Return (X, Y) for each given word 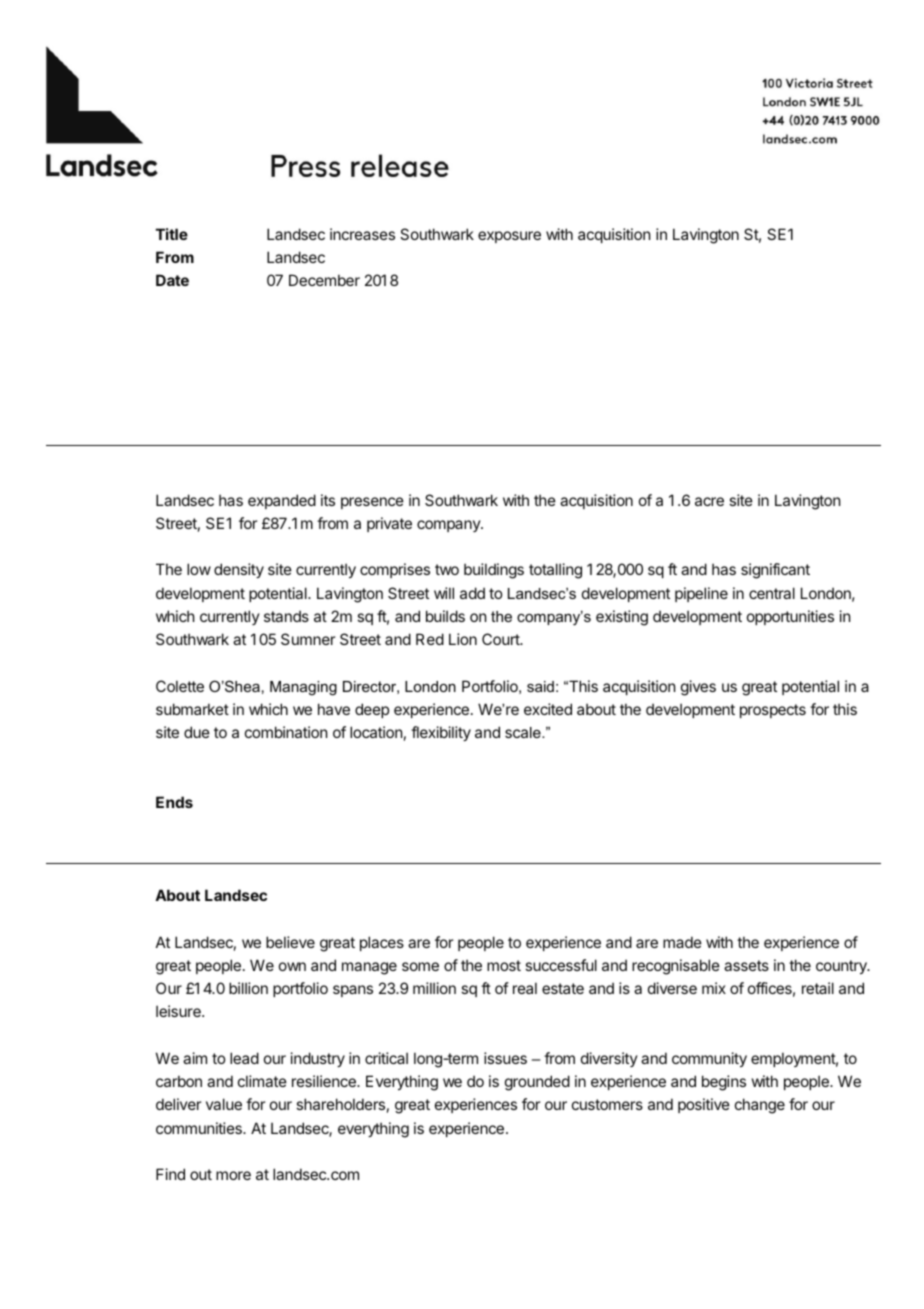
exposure (509, 237)
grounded (537, 1083)
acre (709, 501)
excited (548, 709)
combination (286, 732)
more (233, 1175)
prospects (773, 711)
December (324, 280)
